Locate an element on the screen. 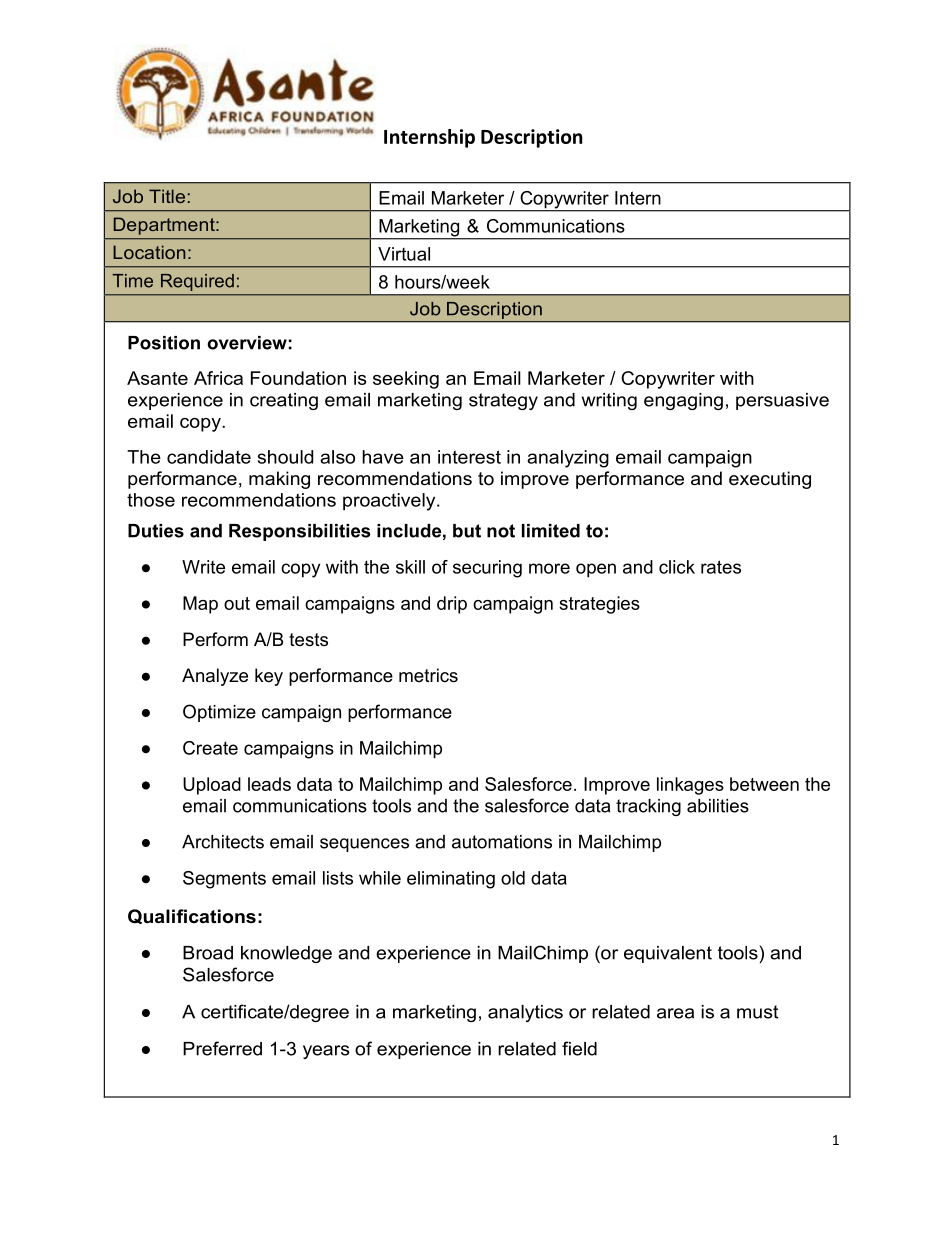 The image size is (952, 1233). Virtual is located at coordinates (404, 254).
